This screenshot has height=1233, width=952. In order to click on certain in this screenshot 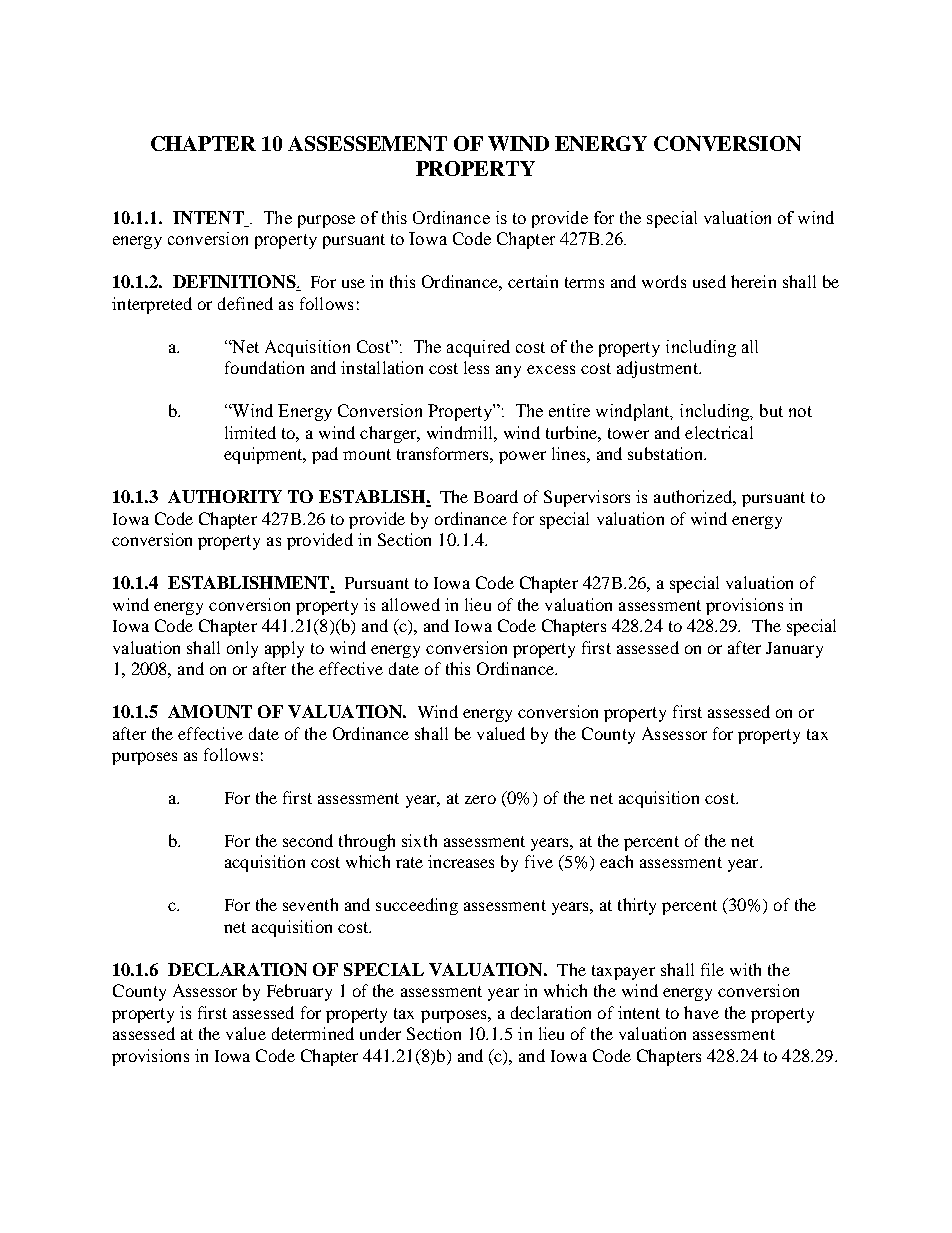, I will do `click(533, 281)`.
